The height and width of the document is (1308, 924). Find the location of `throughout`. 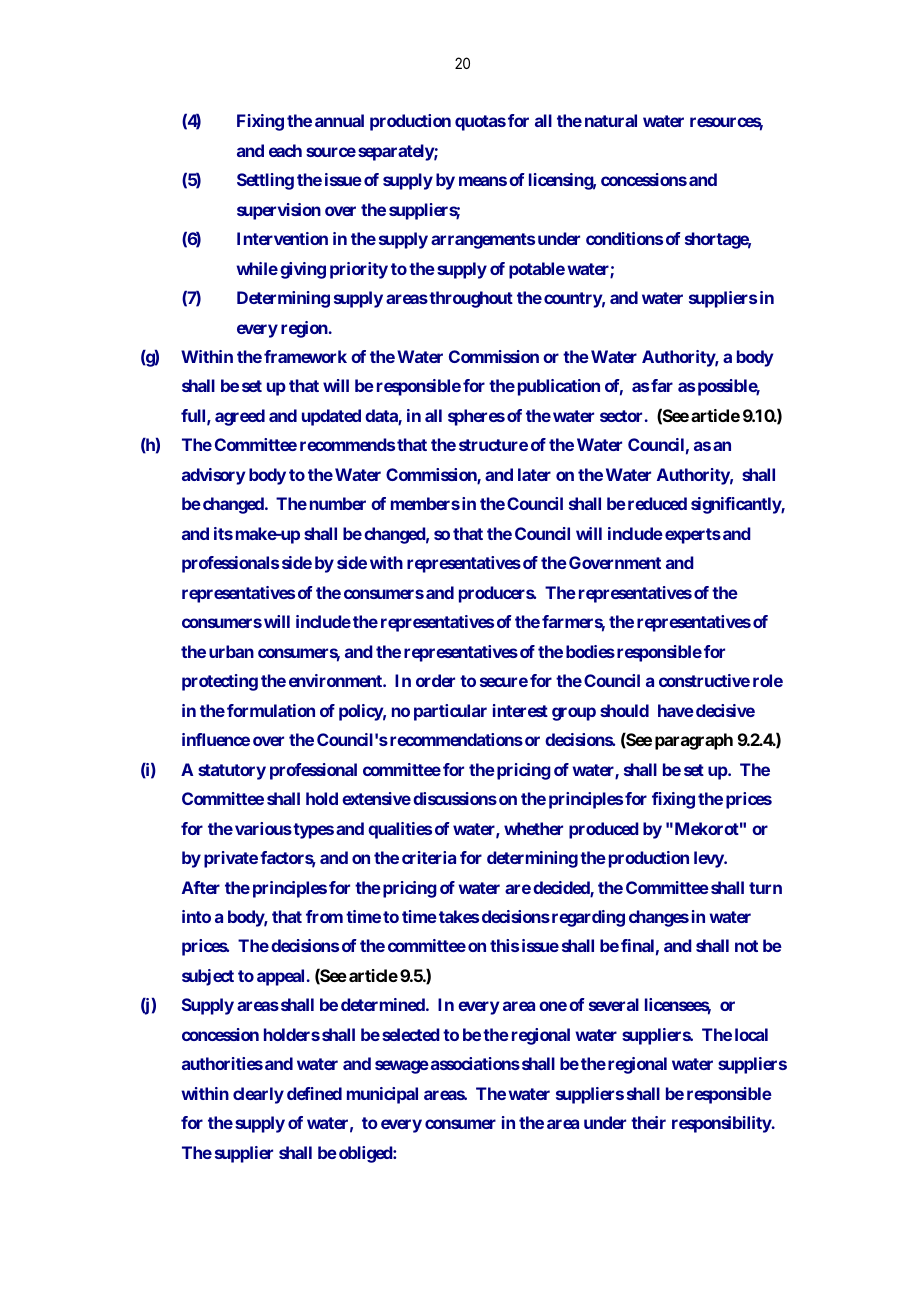

throughout is located at coordinates (470, 299).
